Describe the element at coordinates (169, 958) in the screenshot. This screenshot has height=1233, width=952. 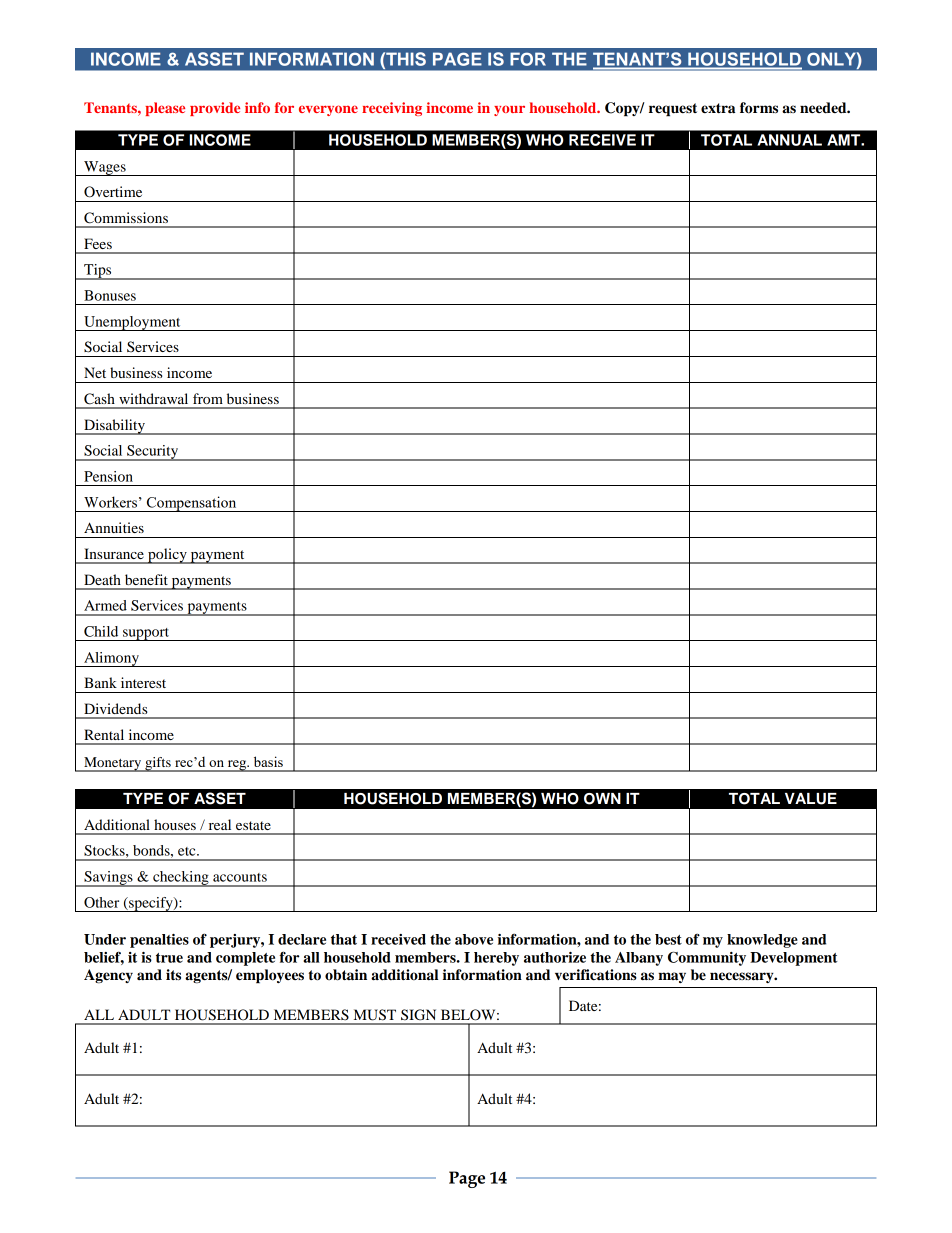
I see `true` at that location.
